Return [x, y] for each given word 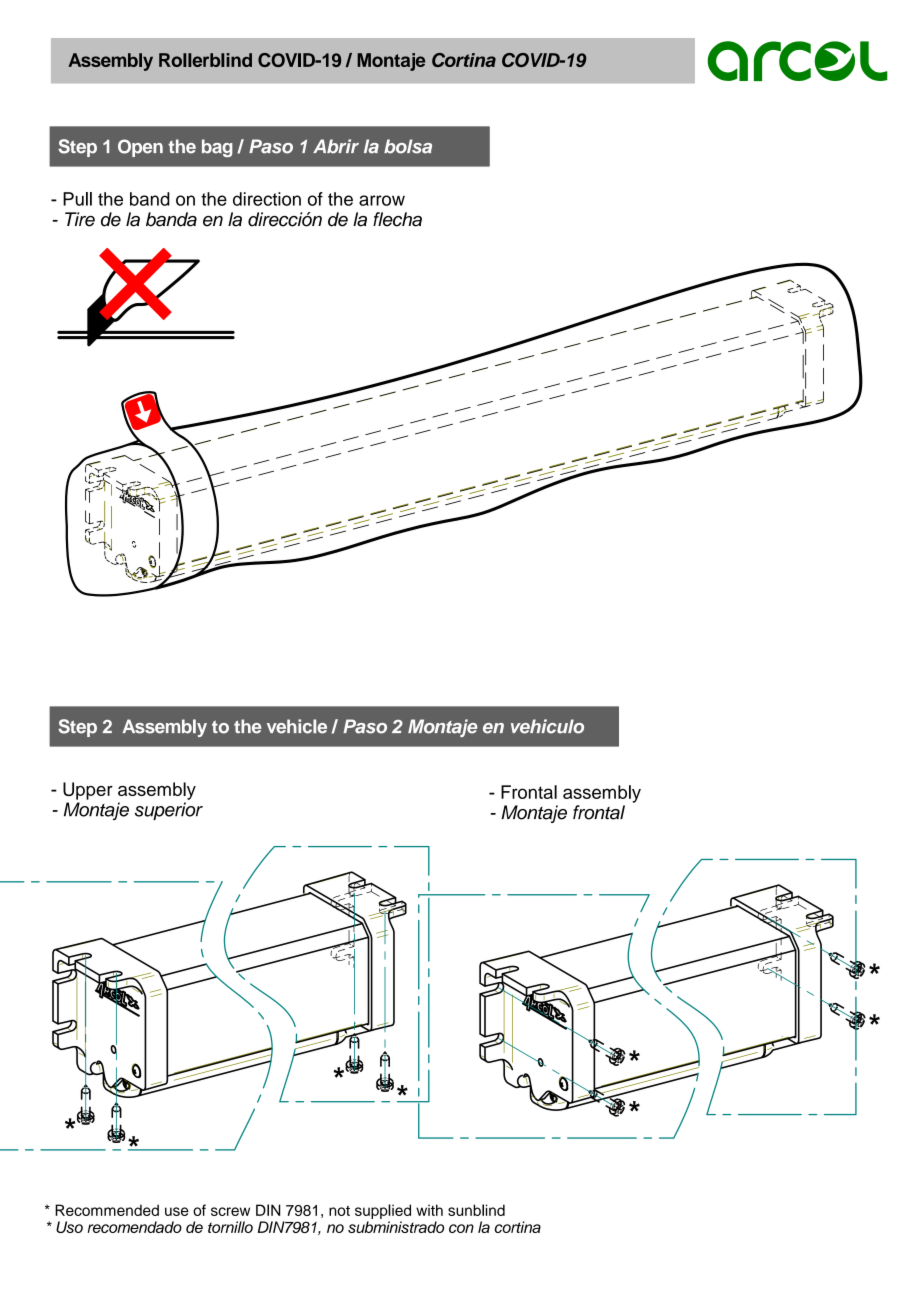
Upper [88, 791]
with [429, 1210]
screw [230, 1211]
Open [140, 148]
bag [217, 148]
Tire [80, 219]
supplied [383, 1211]
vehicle [297, 726]
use [177, 1211]
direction [267, 199]
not [339, 1211]
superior [169, 811]
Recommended [107, 1210]
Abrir [336, 146]
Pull [77, 199]
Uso [69, 1227]
